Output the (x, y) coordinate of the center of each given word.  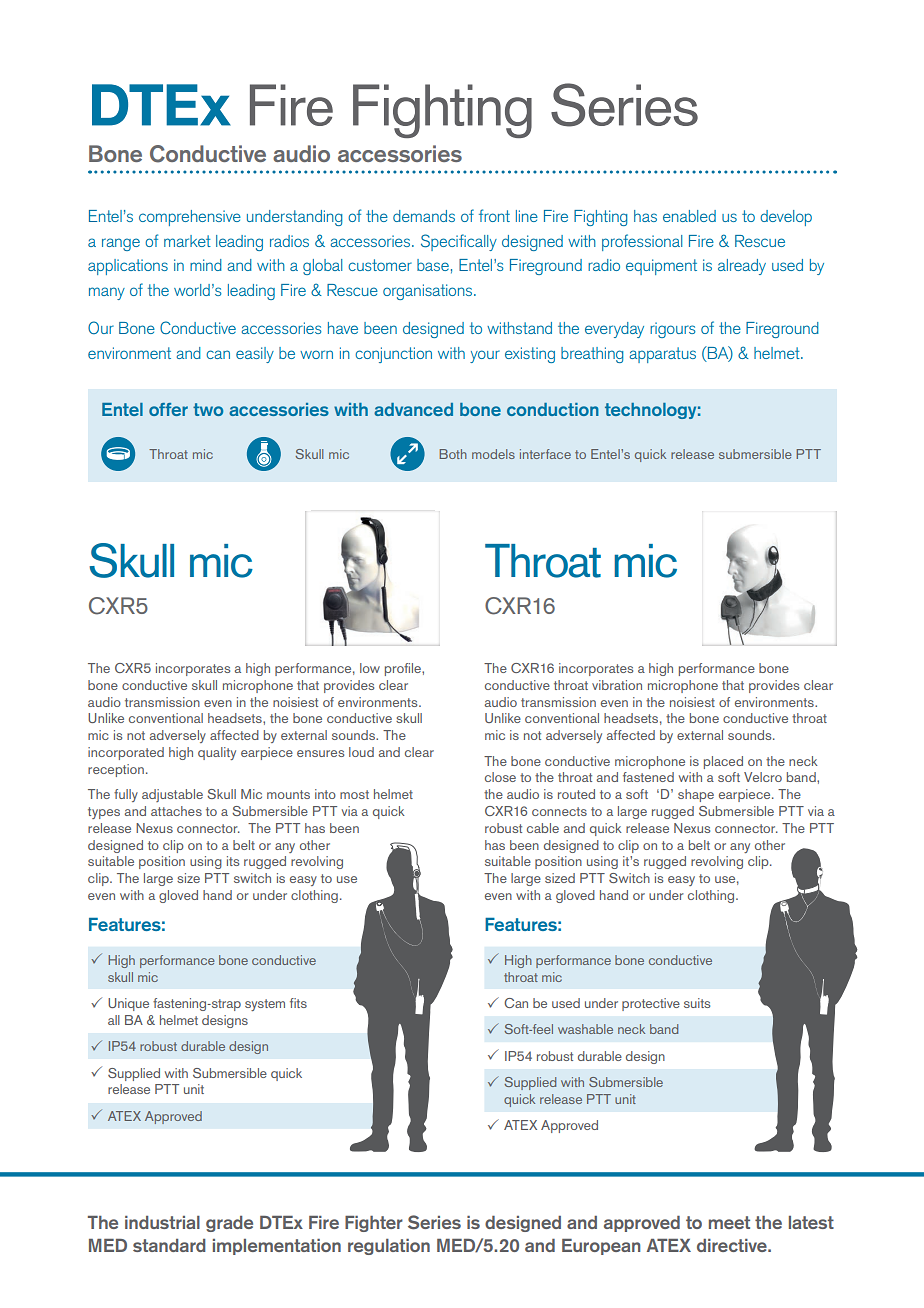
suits (697, 1003)
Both (453, 454)
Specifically (459, 242)
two (208, 409)
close (500, 777)
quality (217, 753)
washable (585, 1029)
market (187, 241)
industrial (162, 1222)
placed (723, 762)
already (742, 267)
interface (545, 454)
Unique (128, 1004)
